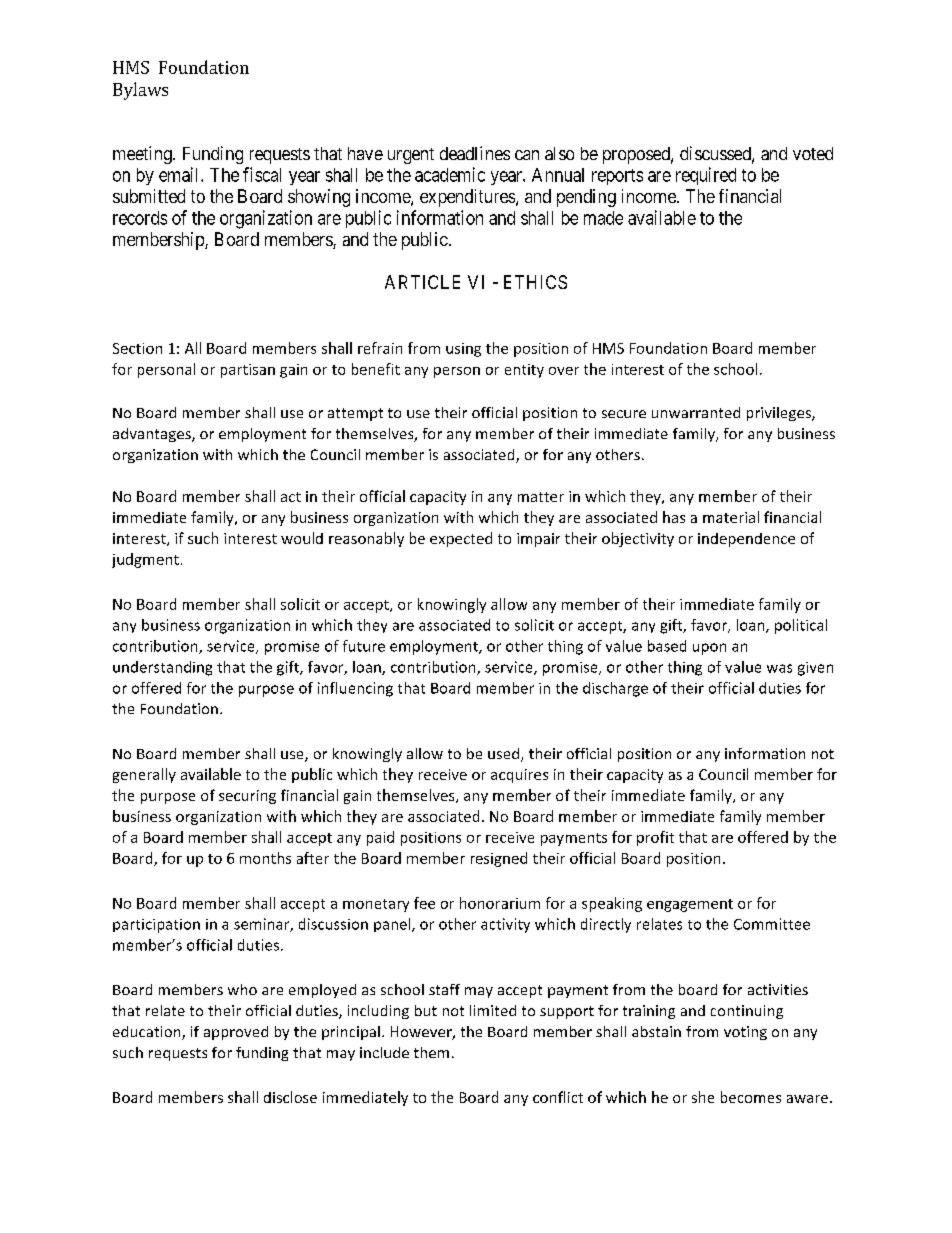 The height and width of the screenshot is (1233, 952). What do you see at coordinates (145, 560) in the screenshot?
I see `judgment` at bounding box center [145, 560].
